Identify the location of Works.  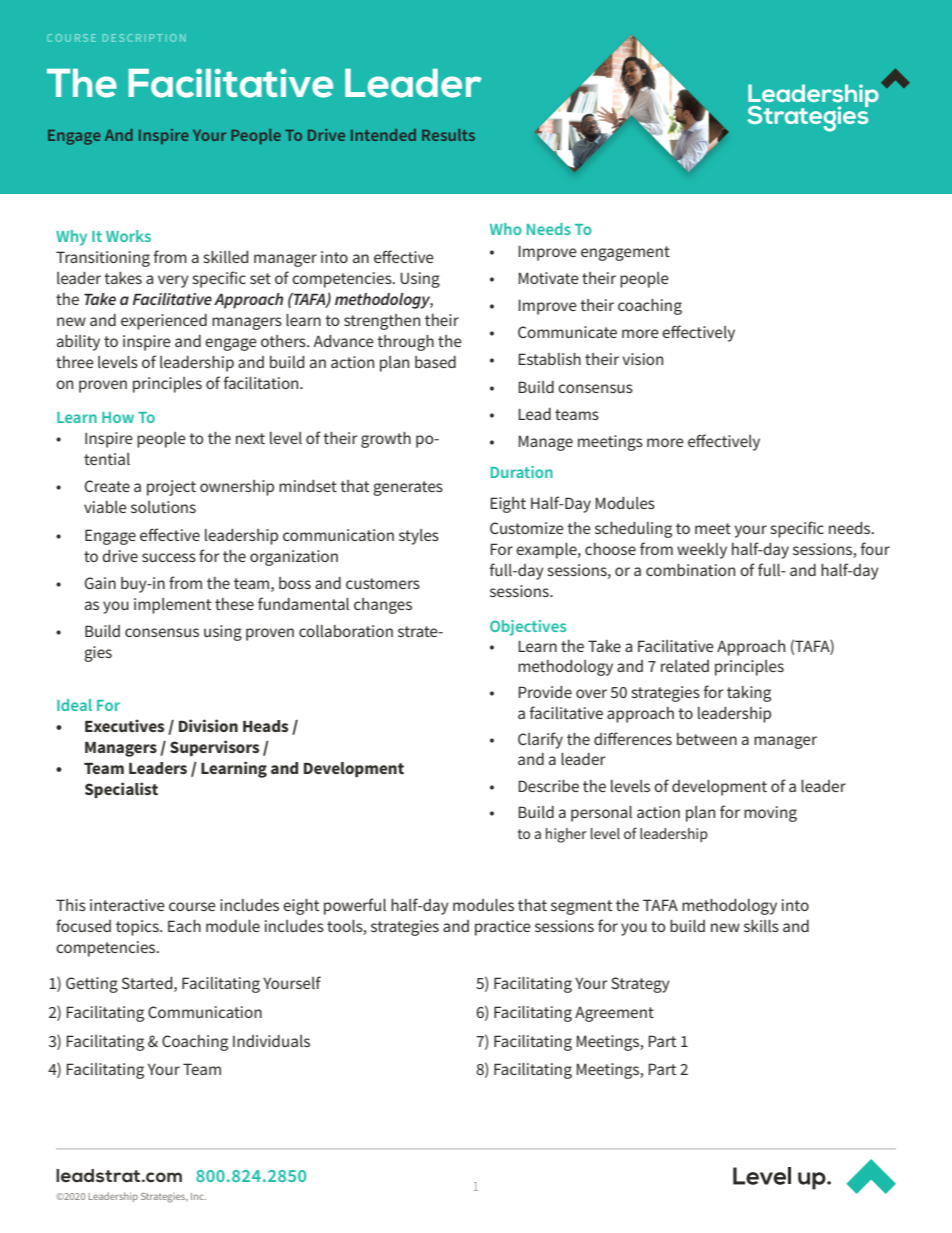
(128, 236).
